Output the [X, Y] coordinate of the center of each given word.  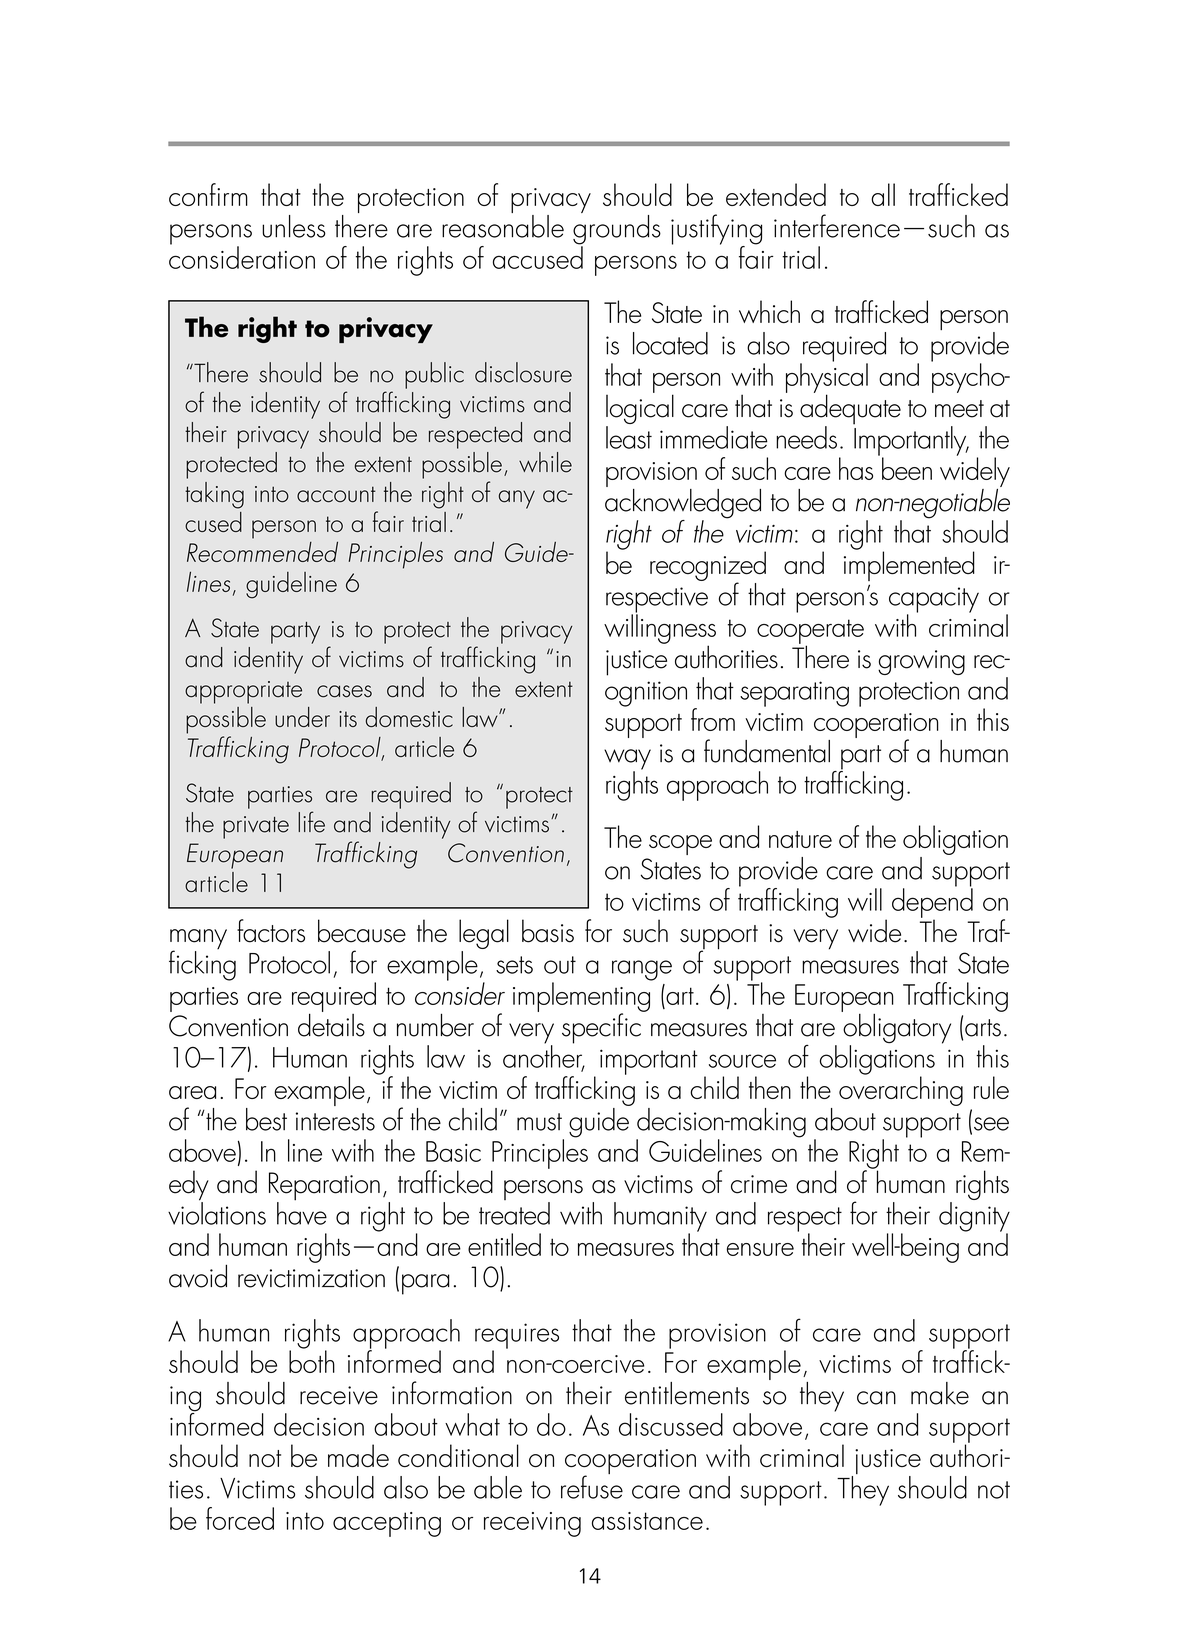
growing [921, 662]
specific [602, 1027]
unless [294, 226]
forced [240, 1518]
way [627, 760]
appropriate [243, 692]
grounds [617, 229]
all [883, 194]
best [266, 1119]
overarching [901, 1090]
